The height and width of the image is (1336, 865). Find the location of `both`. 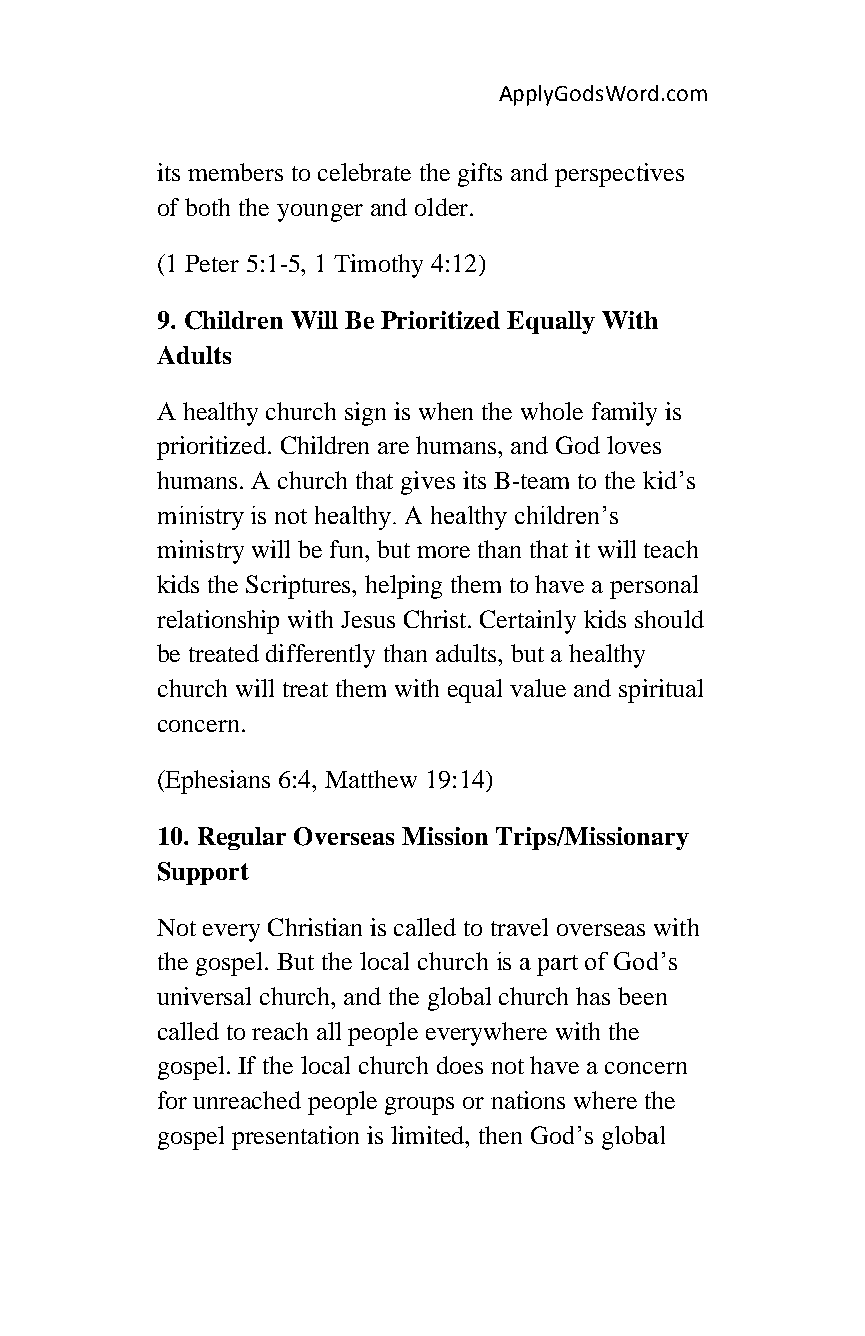

both is located at coordinates (207, 207).
